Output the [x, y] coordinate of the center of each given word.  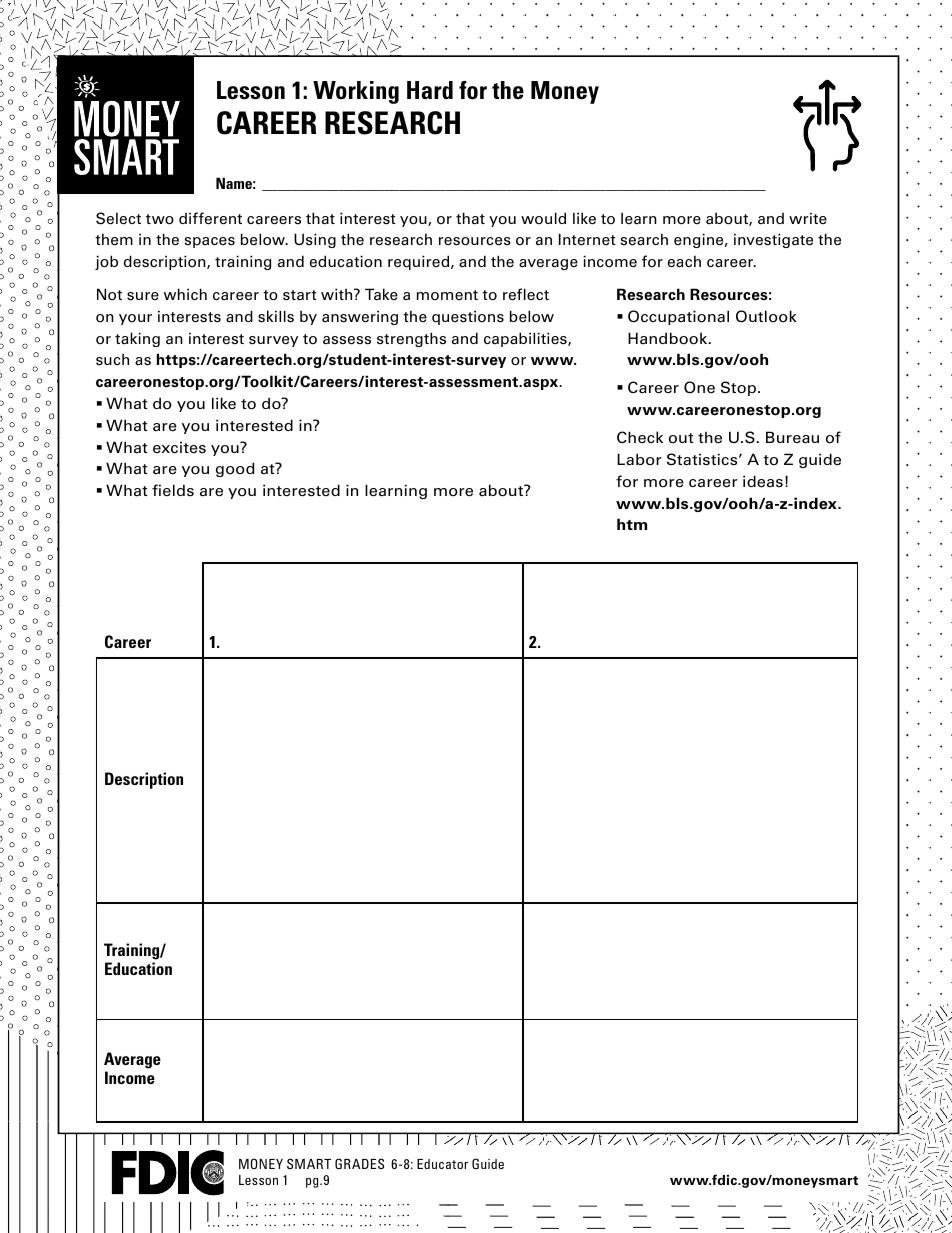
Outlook [766, 316]
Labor [639, 459]
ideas [763, 481]
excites [179, 447]
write [808, 218]
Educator [442, 1164]
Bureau [792, 437]
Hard [430, 90]
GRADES [359, 1163]
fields [173, 490]
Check [640, 437]
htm [632, 524]
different [210, 218]
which [185, 294]
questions [468, 317]
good [235, 469]
